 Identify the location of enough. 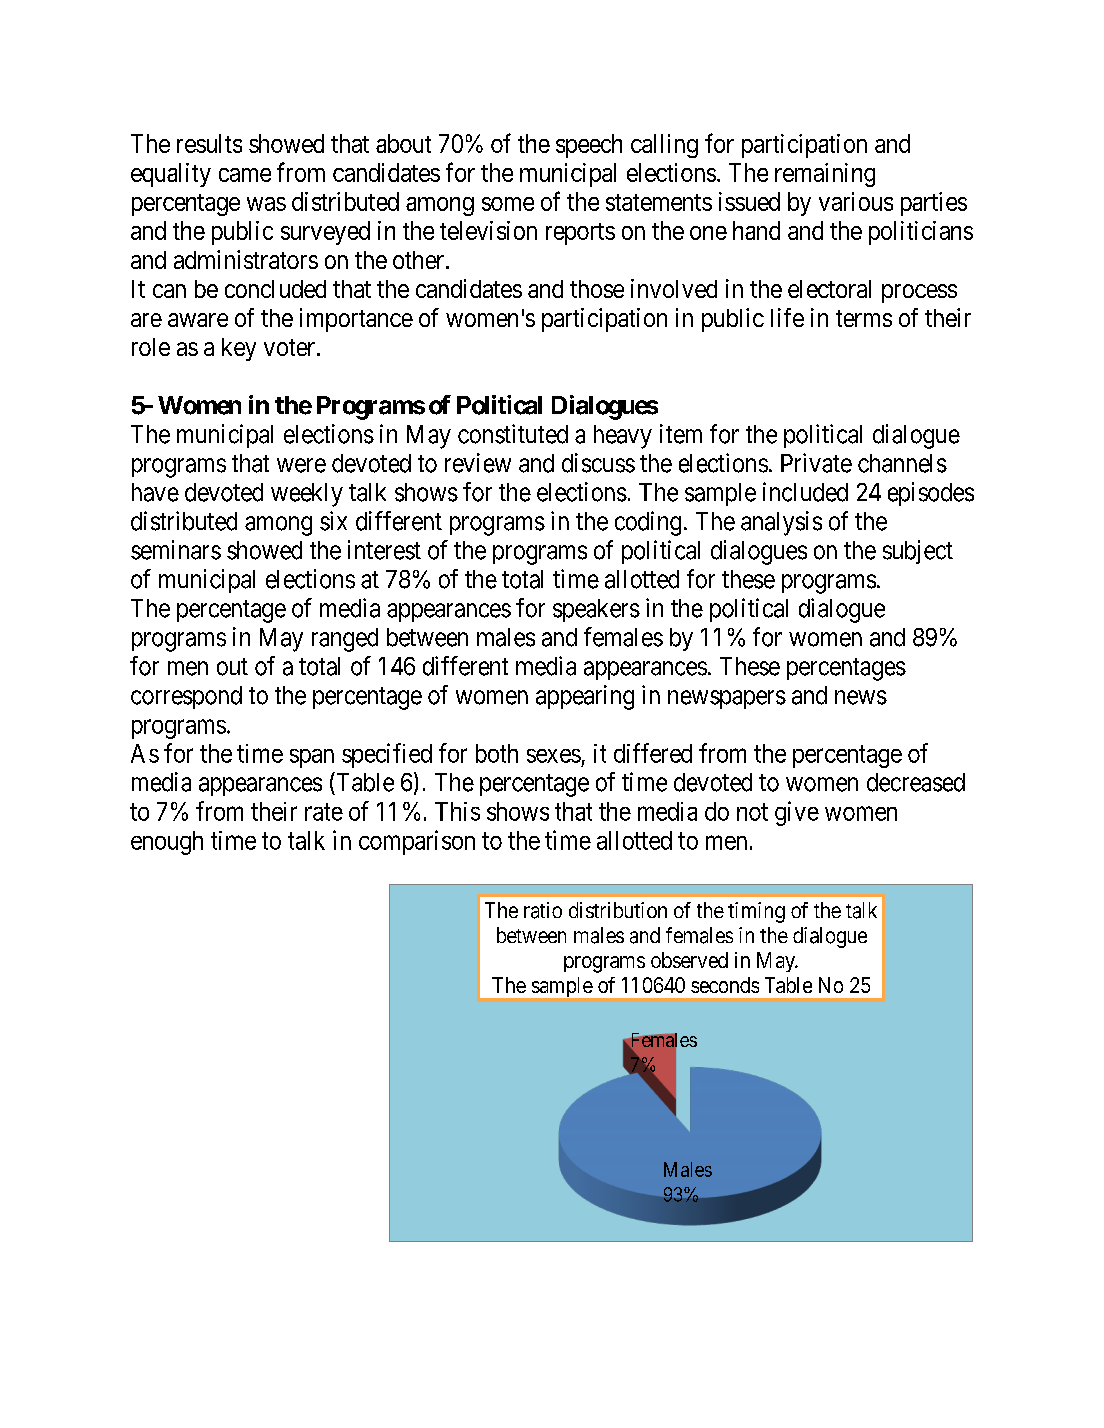
(167, 843).
